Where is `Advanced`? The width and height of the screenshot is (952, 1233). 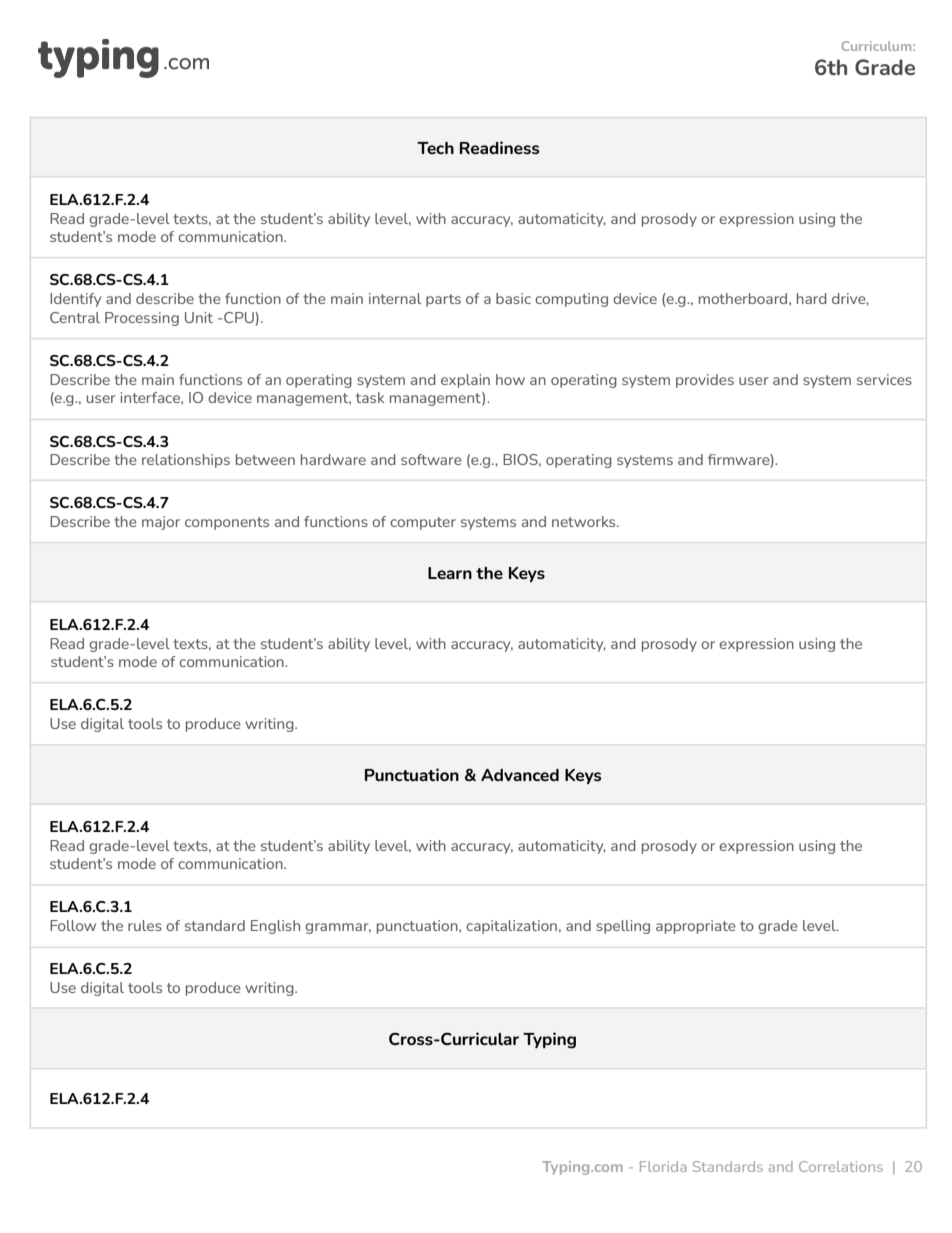 Advanced is located at coordinates (520, 775).
